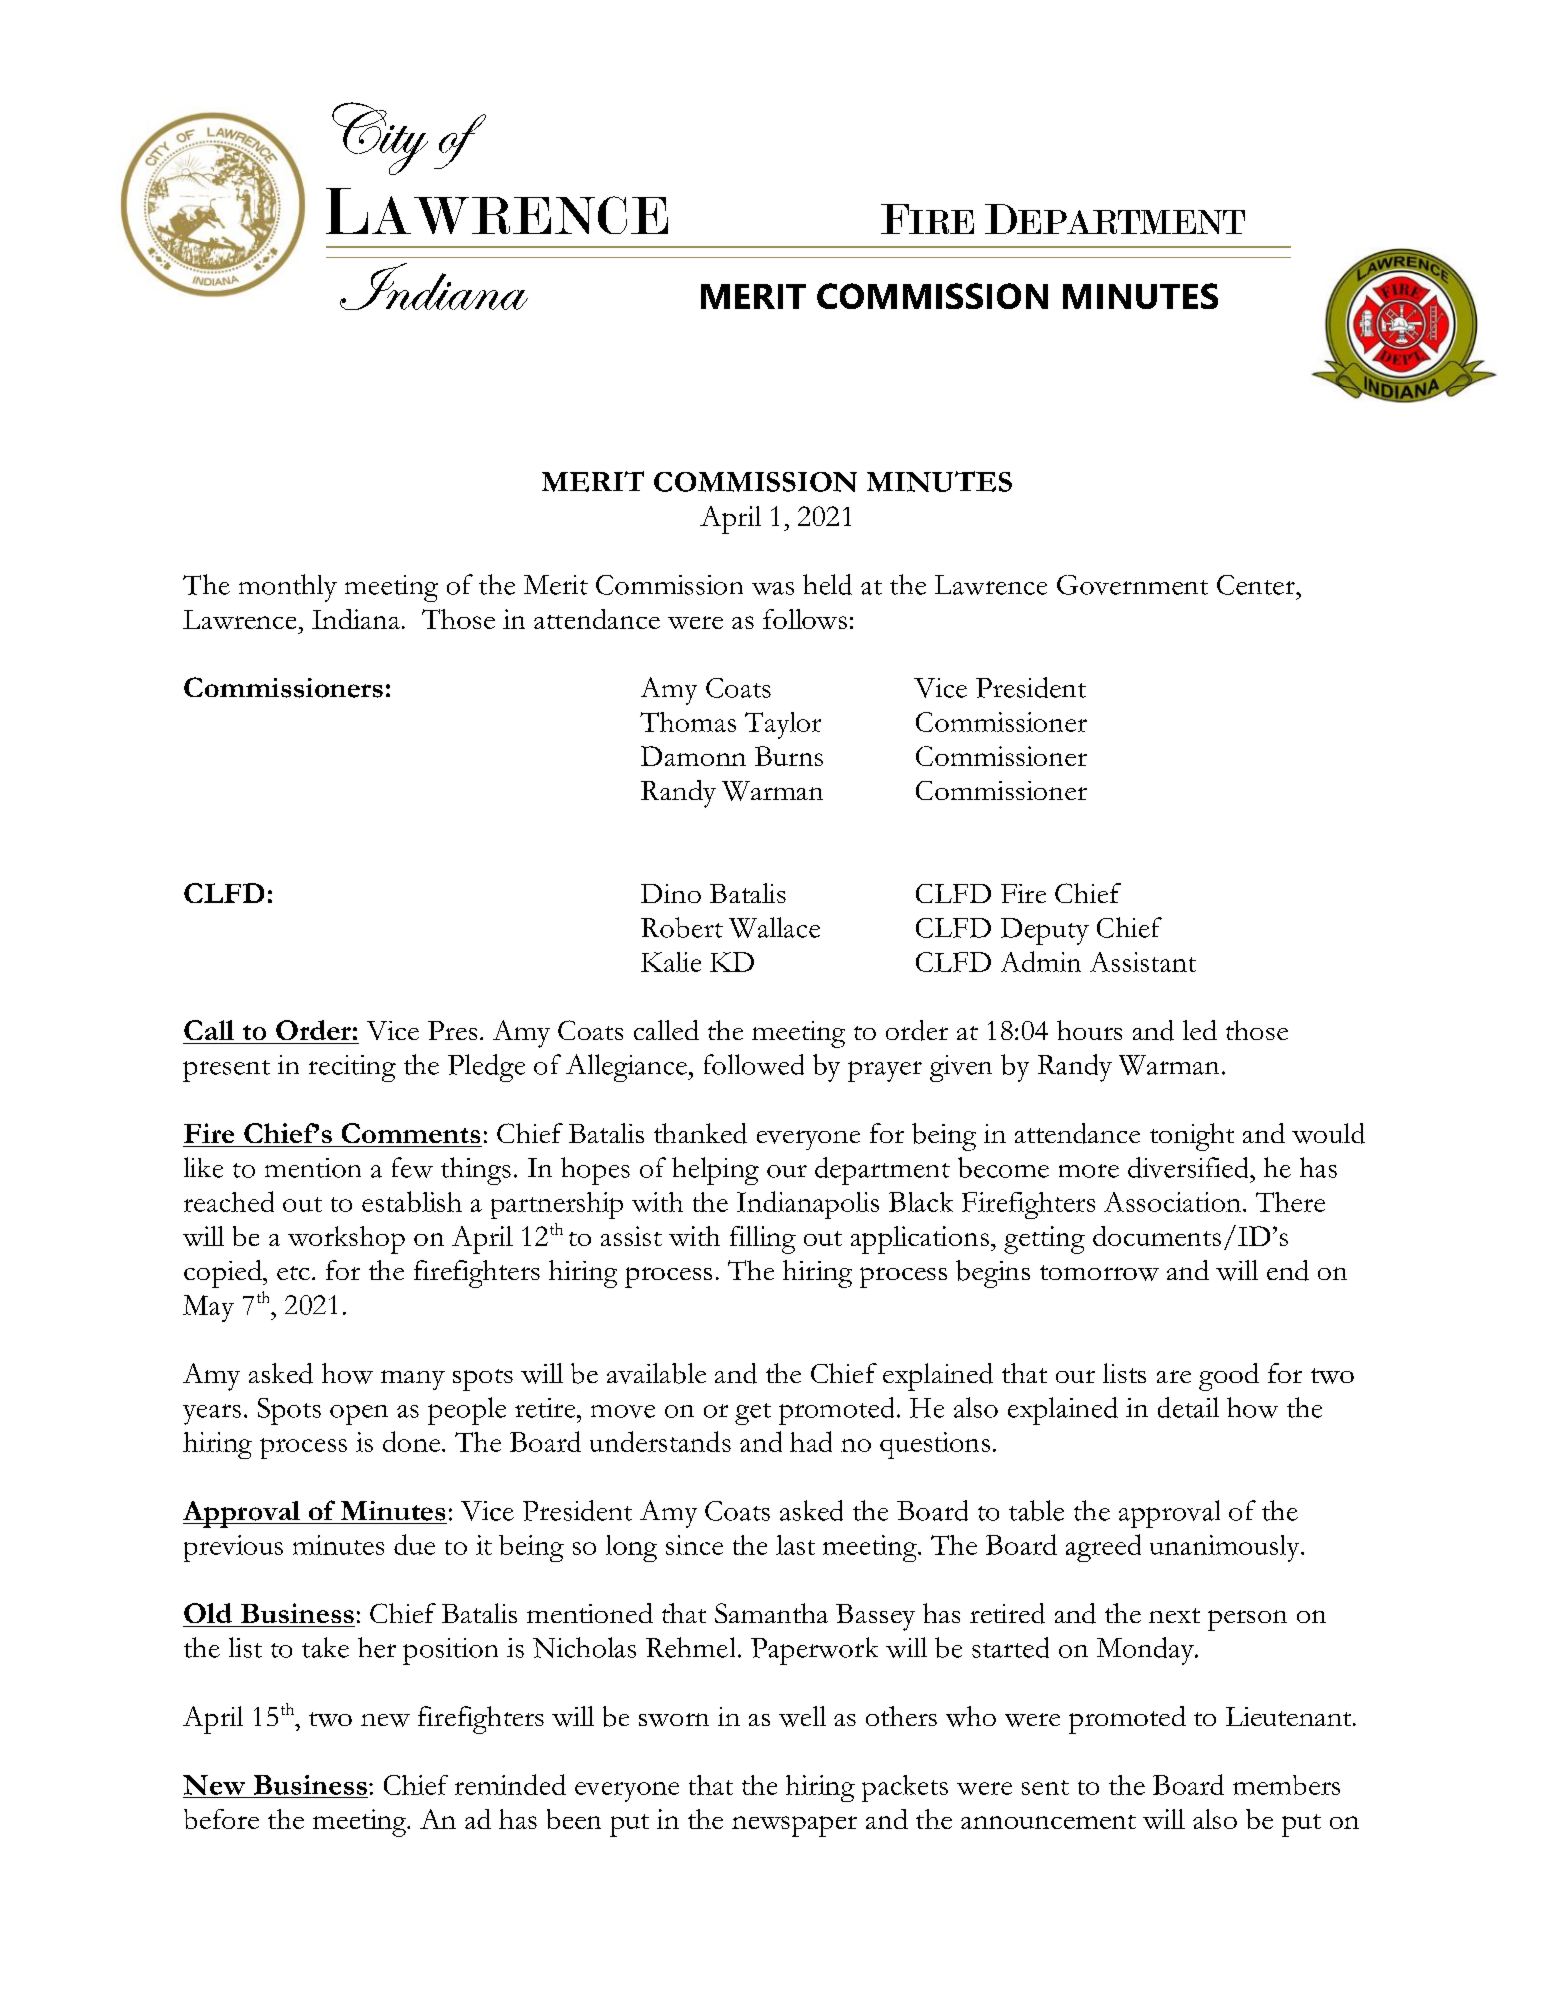 The width and height of the screenshot is (1554, 2011). Describe the element at coordinates (288, 588) in the screenshot. I see `monthly` at that location.
